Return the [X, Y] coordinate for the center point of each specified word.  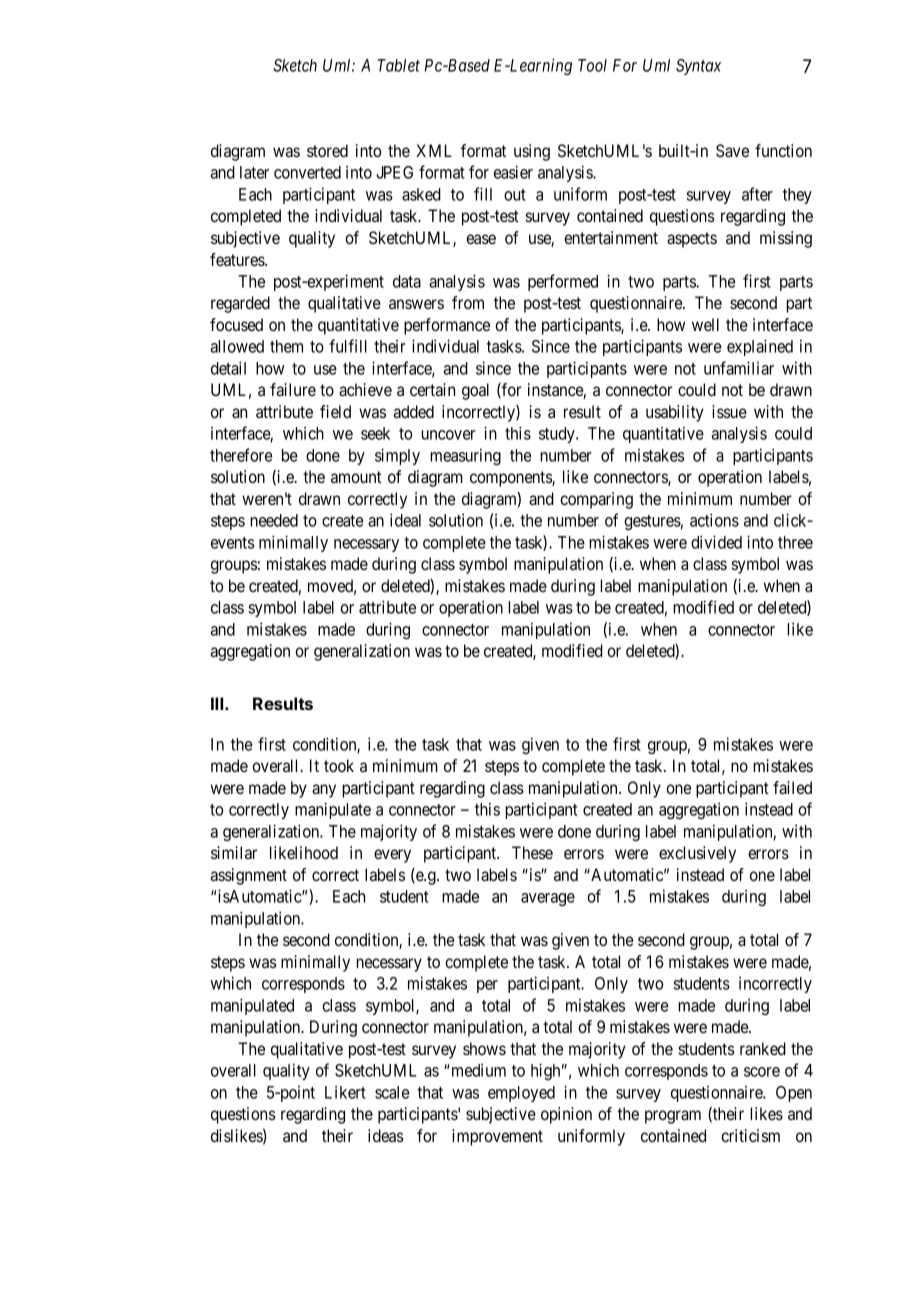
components [511, 479]
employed [521, 1094]
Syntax [698, 67]
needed [274, 520]
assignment [249, 876]
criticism [750, 1135]
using [532, 152]
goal [475, 391]
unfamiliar [739, 368]
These [532, 852]
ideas [385, 1135]
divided [716, 542]
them [286, 346]
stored [327, 150]
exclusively [697, 854]
